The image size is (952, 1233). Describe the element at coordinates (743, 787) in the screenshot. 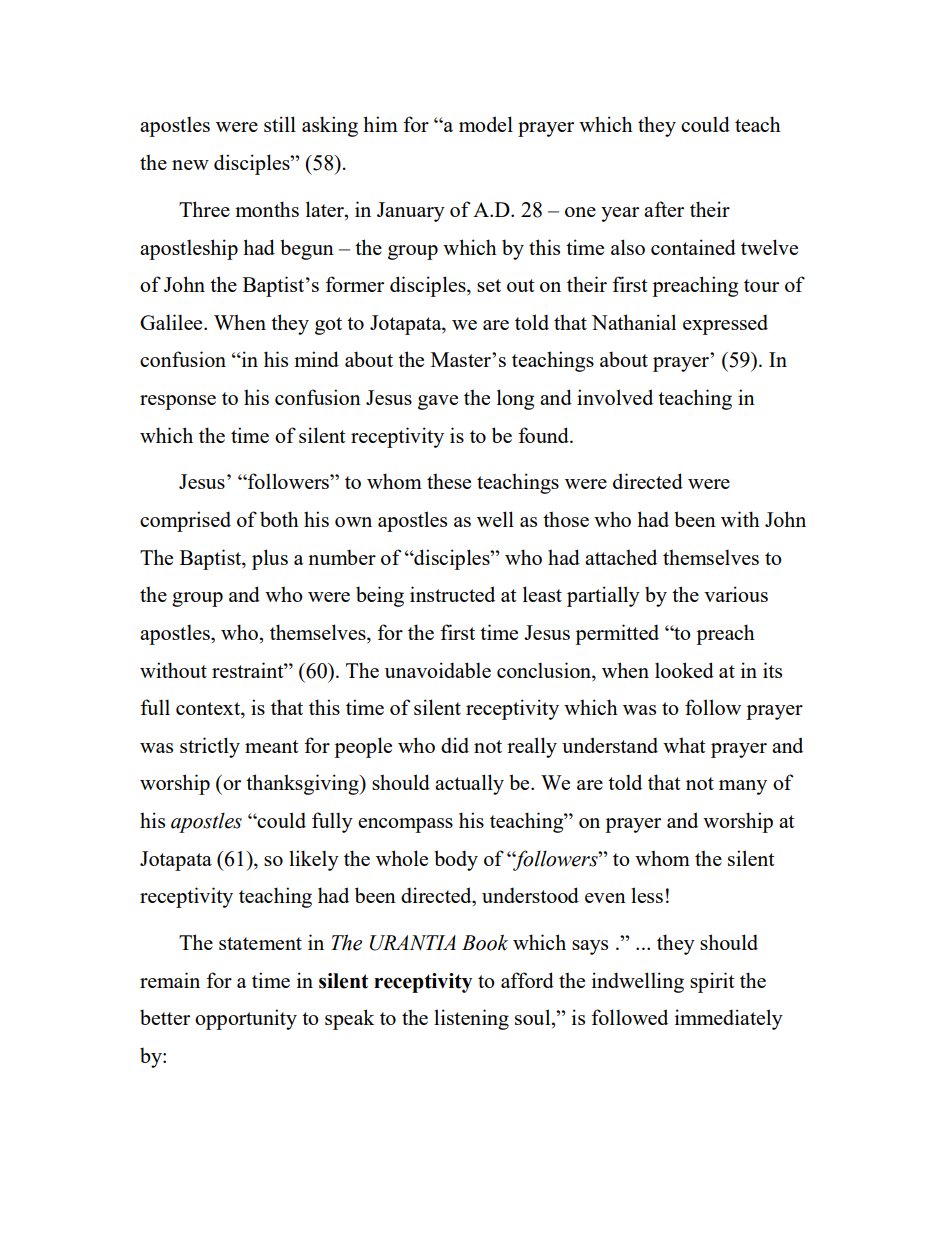

I see `many` at that location.
